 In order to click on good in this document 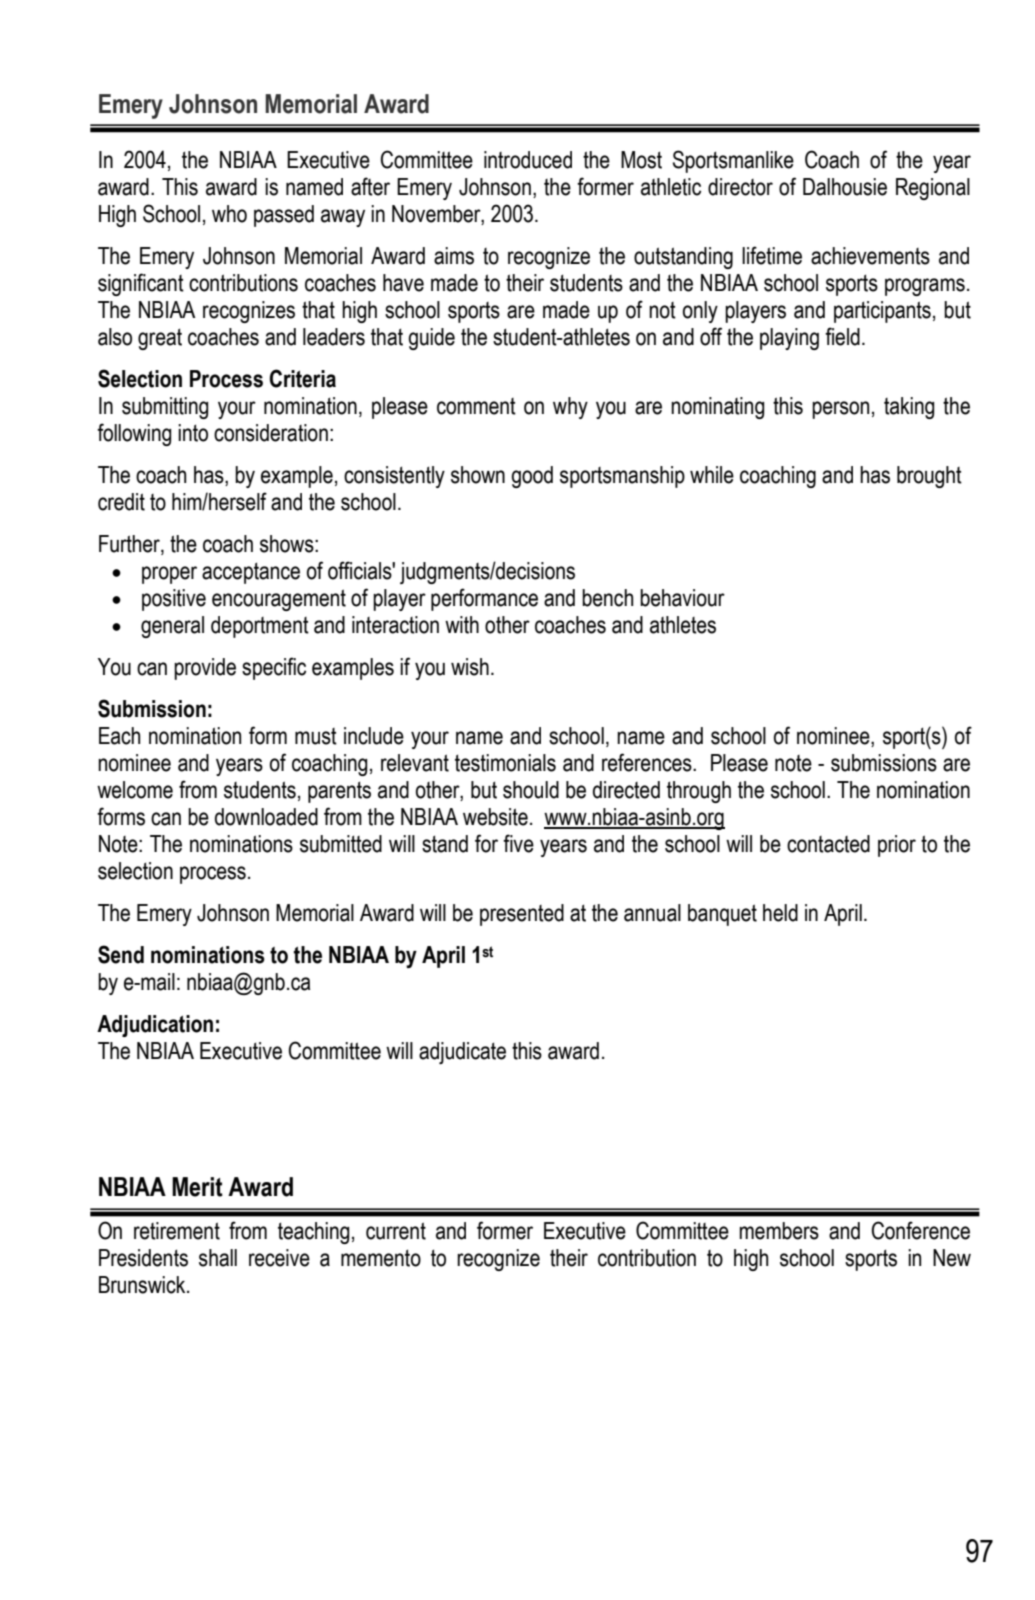, I will do `click(532, 477)`.
